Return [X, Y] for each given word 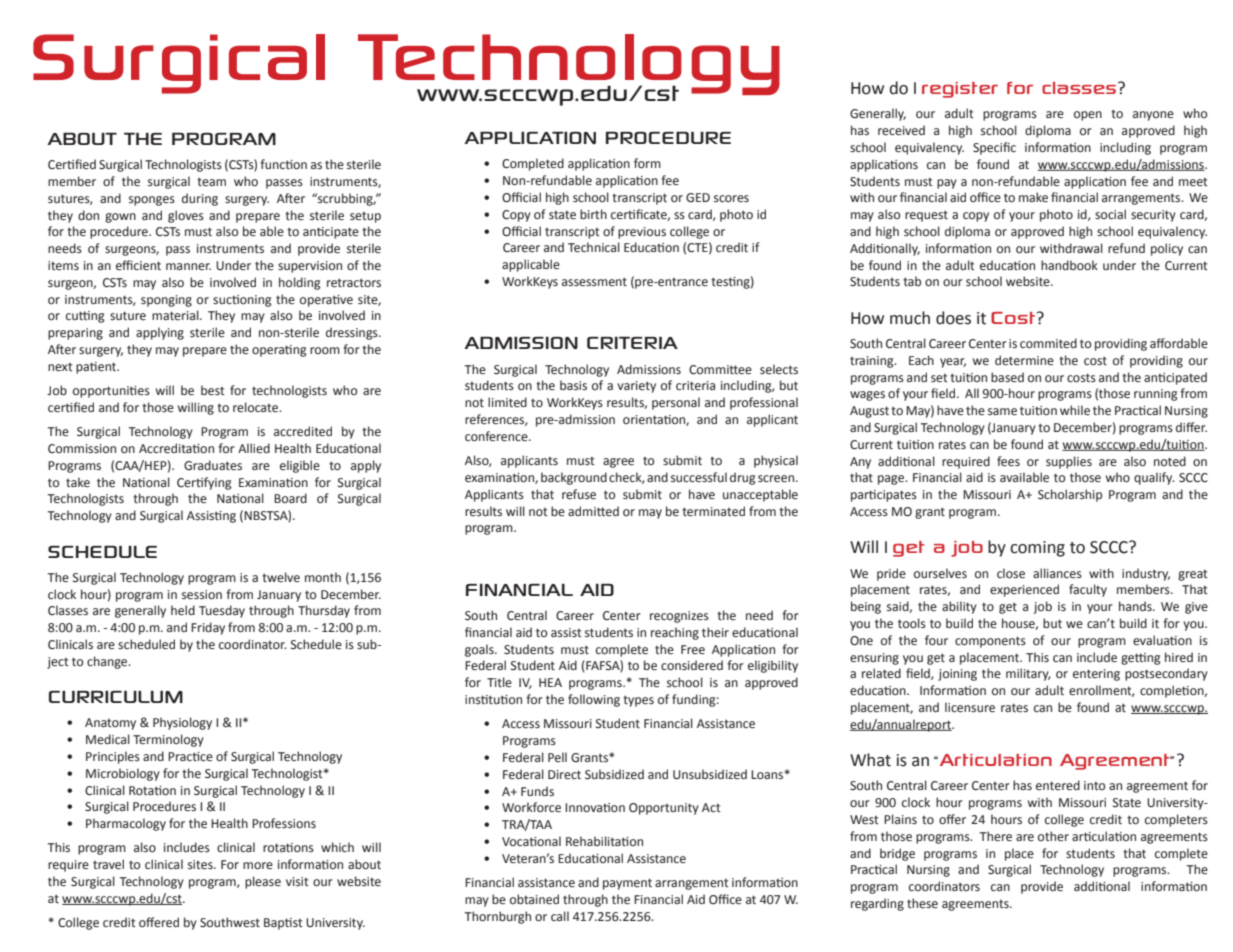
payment [627, 884]
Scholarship [1070, 495]
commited [1048, 343]
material [176, 315]
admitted [593, 511]
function [283, 164]
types [638, 701]
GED [698, 197]
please [263, 882]
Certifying [204, 483]
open [1088, 116]
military [1028, 674]
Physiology [182, 723]
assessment [594, 282]
